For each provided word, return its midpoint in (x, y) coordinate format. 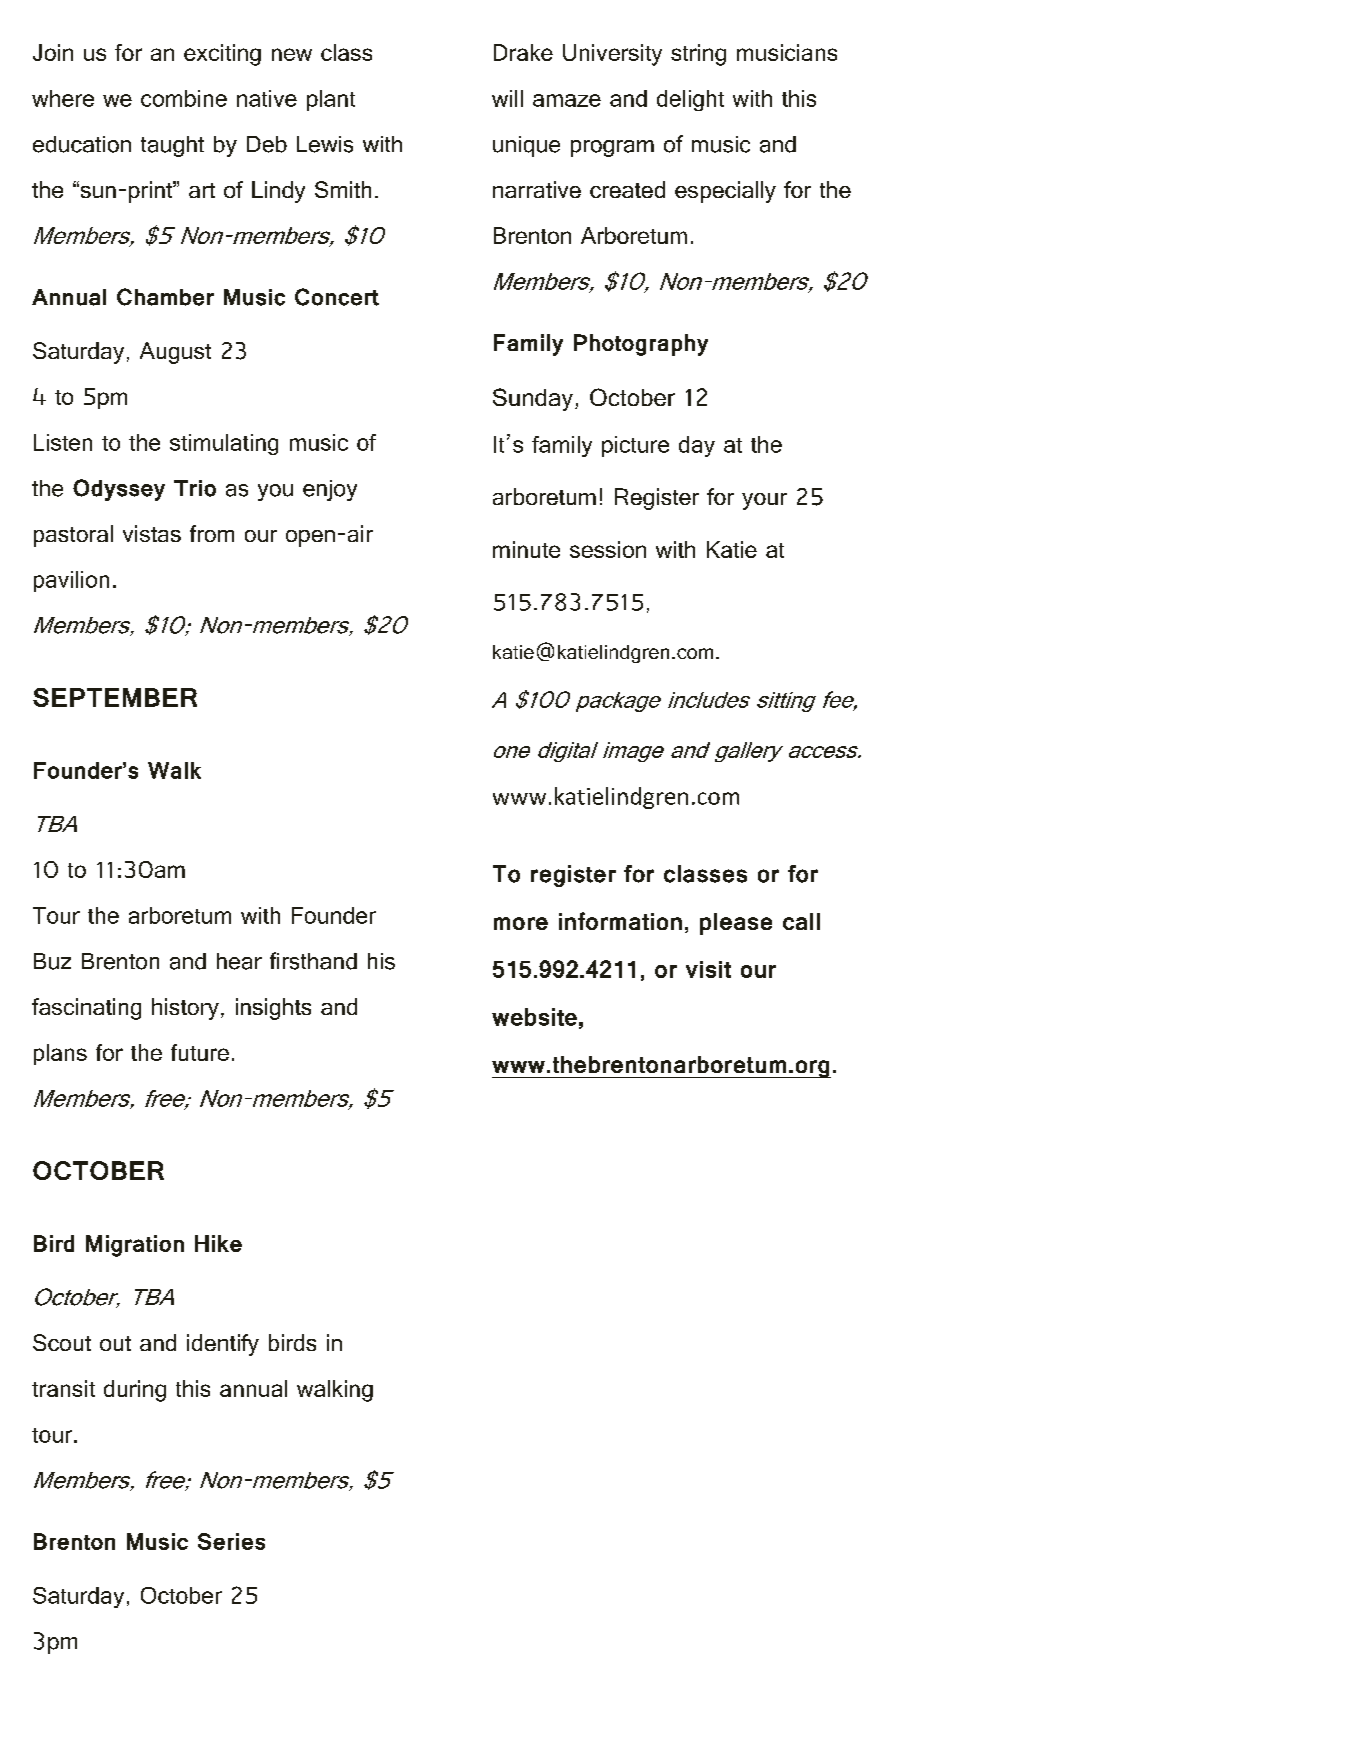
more (521, 923)
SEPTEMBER (115, 697)
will (507, 98)
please (736, 924)
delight (690, 100)
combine (184, 98)
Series (231, 1541)
